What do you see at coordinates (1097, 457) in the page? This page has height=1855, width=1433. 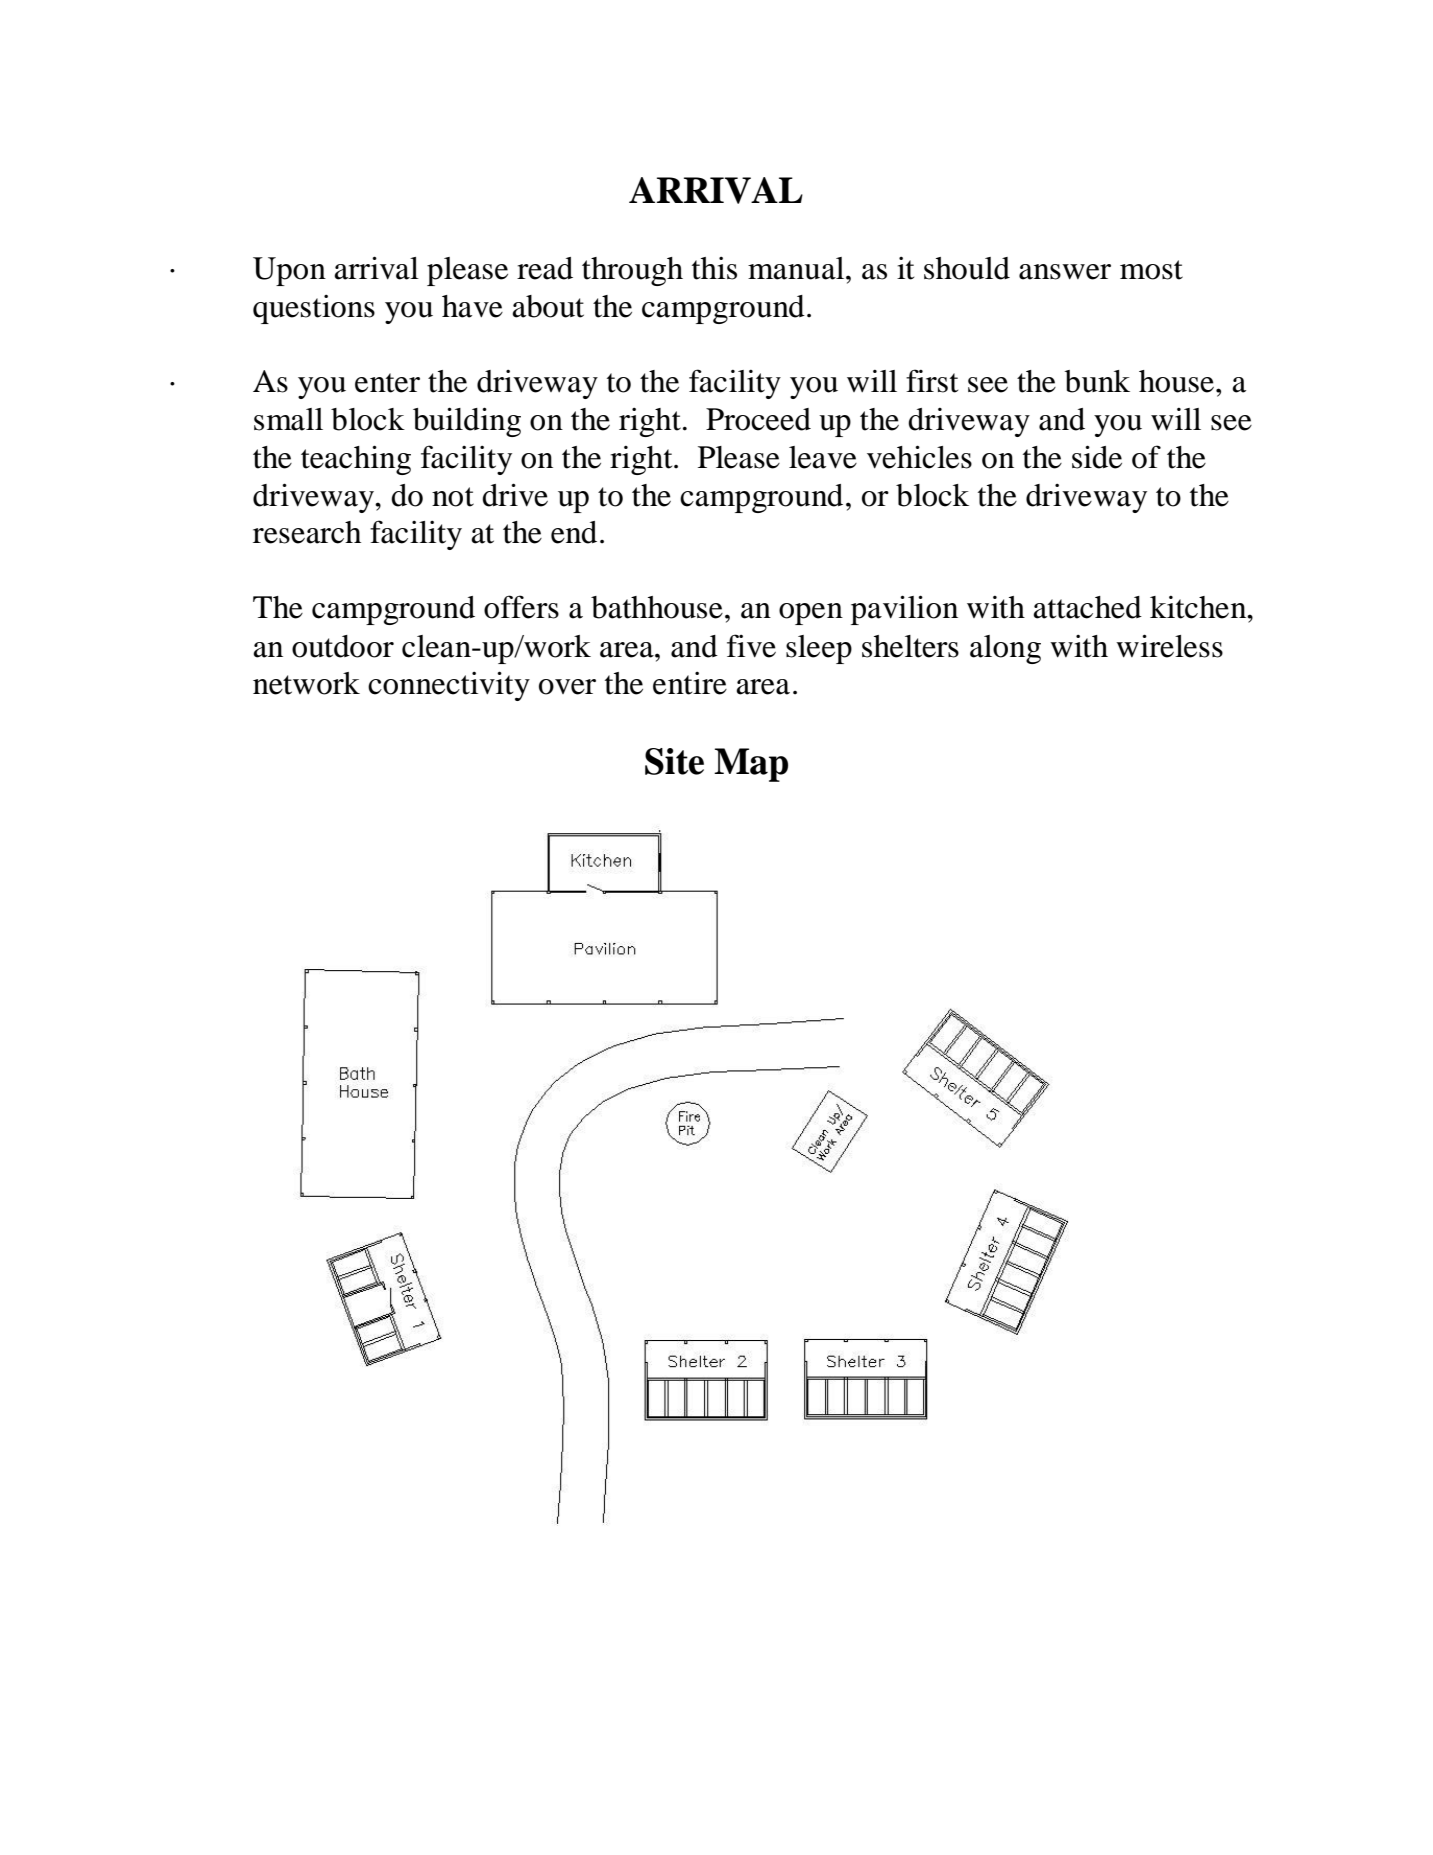 I see `side` at bounding box center [1097, 457].
